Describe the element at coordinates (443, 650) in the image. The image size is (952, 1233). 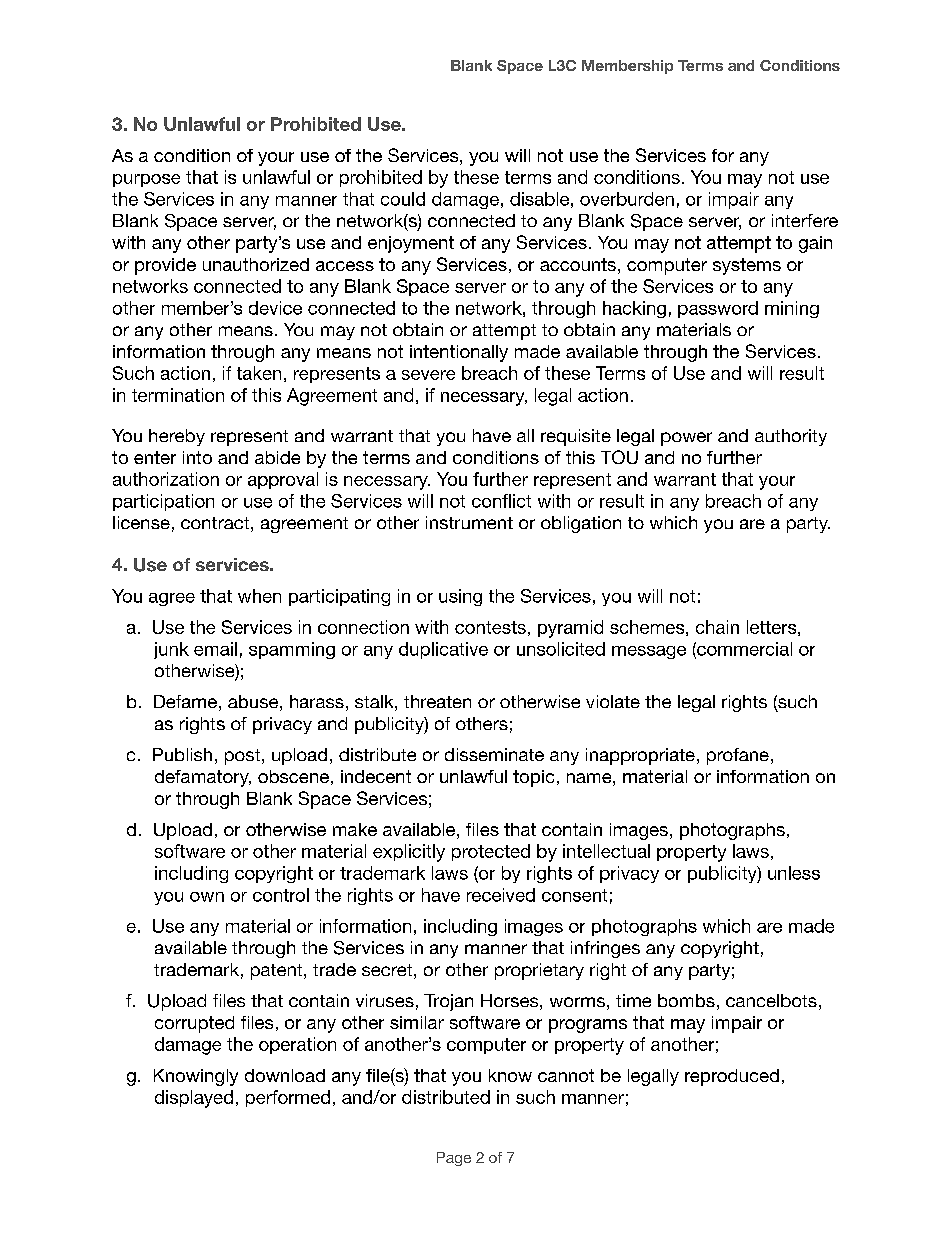
I see `duplicative` at that location.
